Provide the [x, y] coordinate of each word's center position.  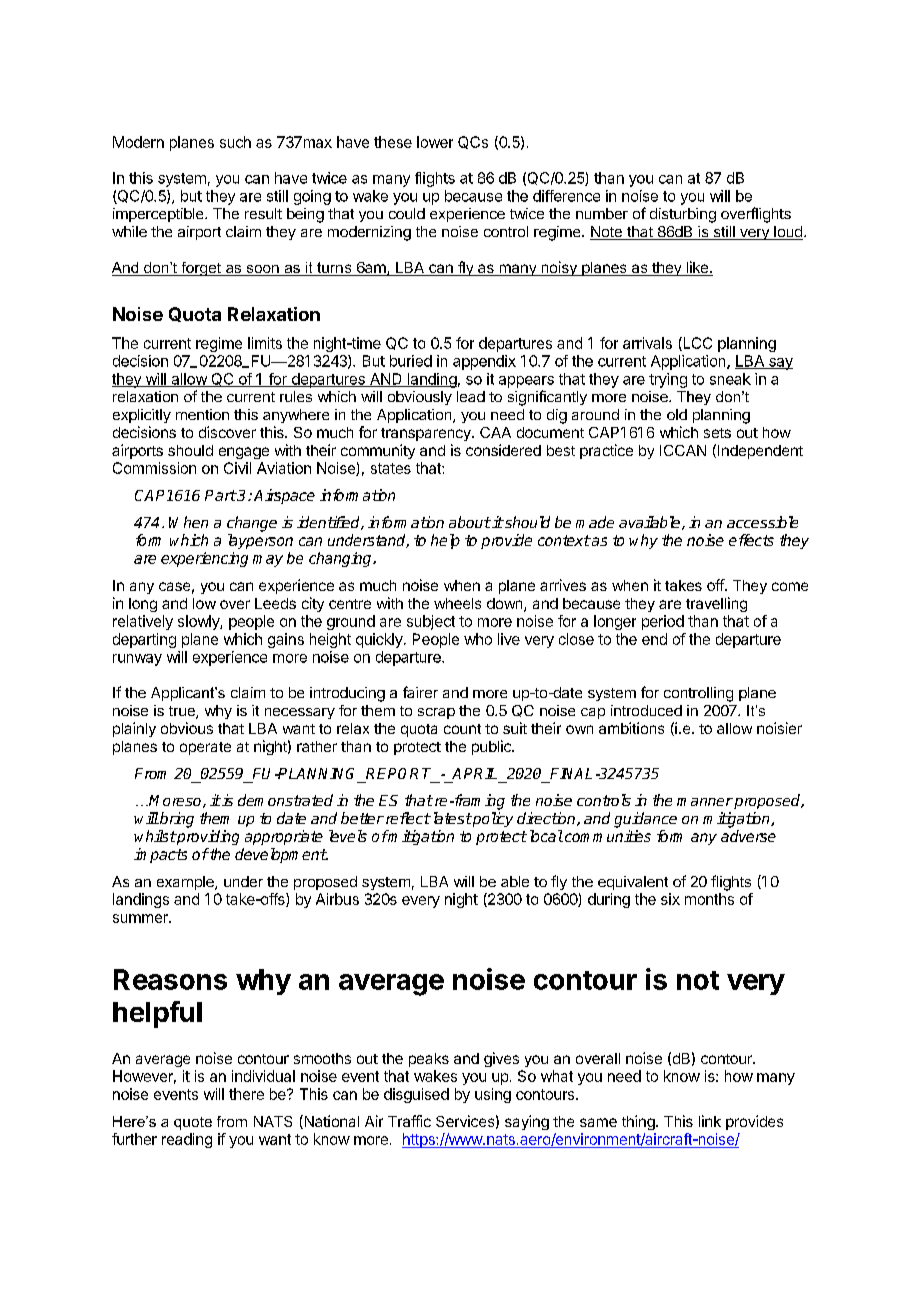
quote [193, 1123]
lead [471, 396]
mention [202, 414]
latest [451, 818]
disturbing [683, 215]
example [186, 883]
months [709, 899]
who [478, 639]
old [677, 414]
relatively [143, 622]
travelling [716, 604]
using [493, 1095]
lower [435, 142]
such [235, 142]
